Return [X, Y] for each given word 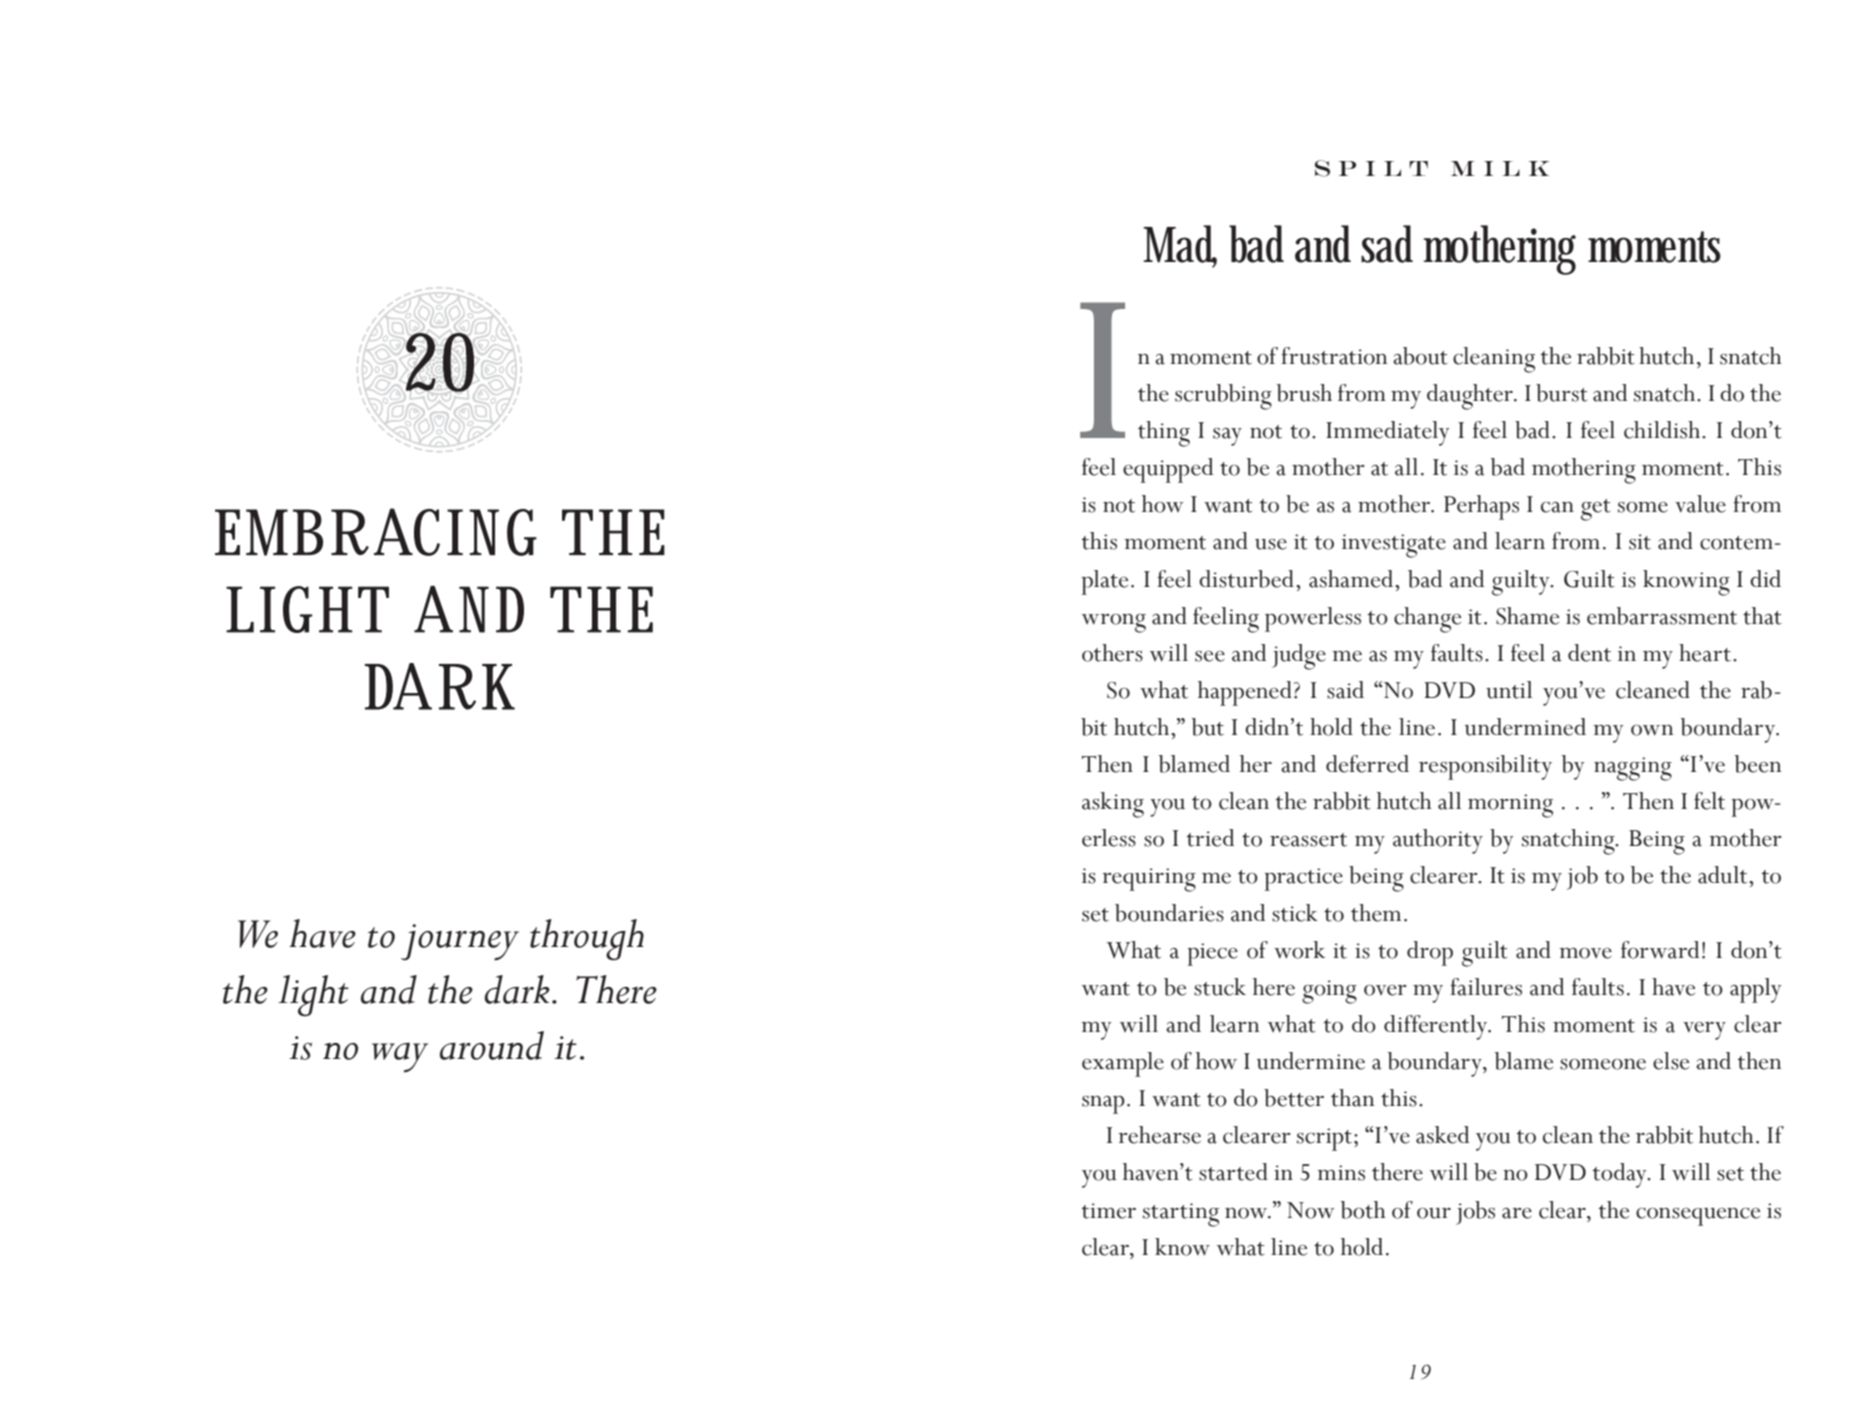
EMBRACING [376, 532]
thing [1164, 434]
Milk [1500, 168]
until [1509, 690]
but [1208, 727]
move [1585, 953]
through [587, 940]
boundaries [1169, 913]
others [1112, 653]
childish [1663, 430]
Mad [1180, 245]
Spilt [1371, 168]
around [492, 1045]
